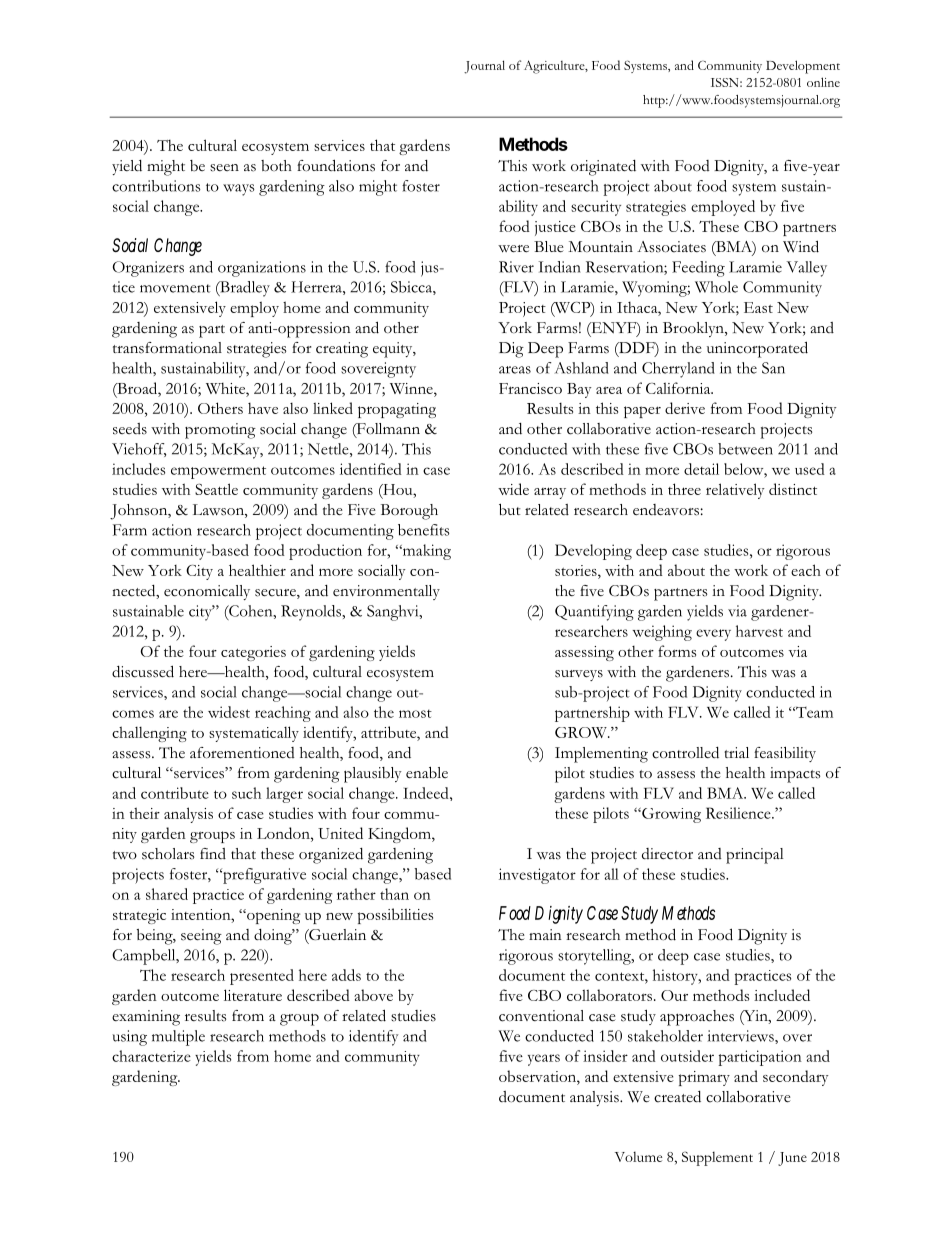  What do you see at coordinates (427, 773) in the page?
I see `enable` at bounding box center [427, 773].
